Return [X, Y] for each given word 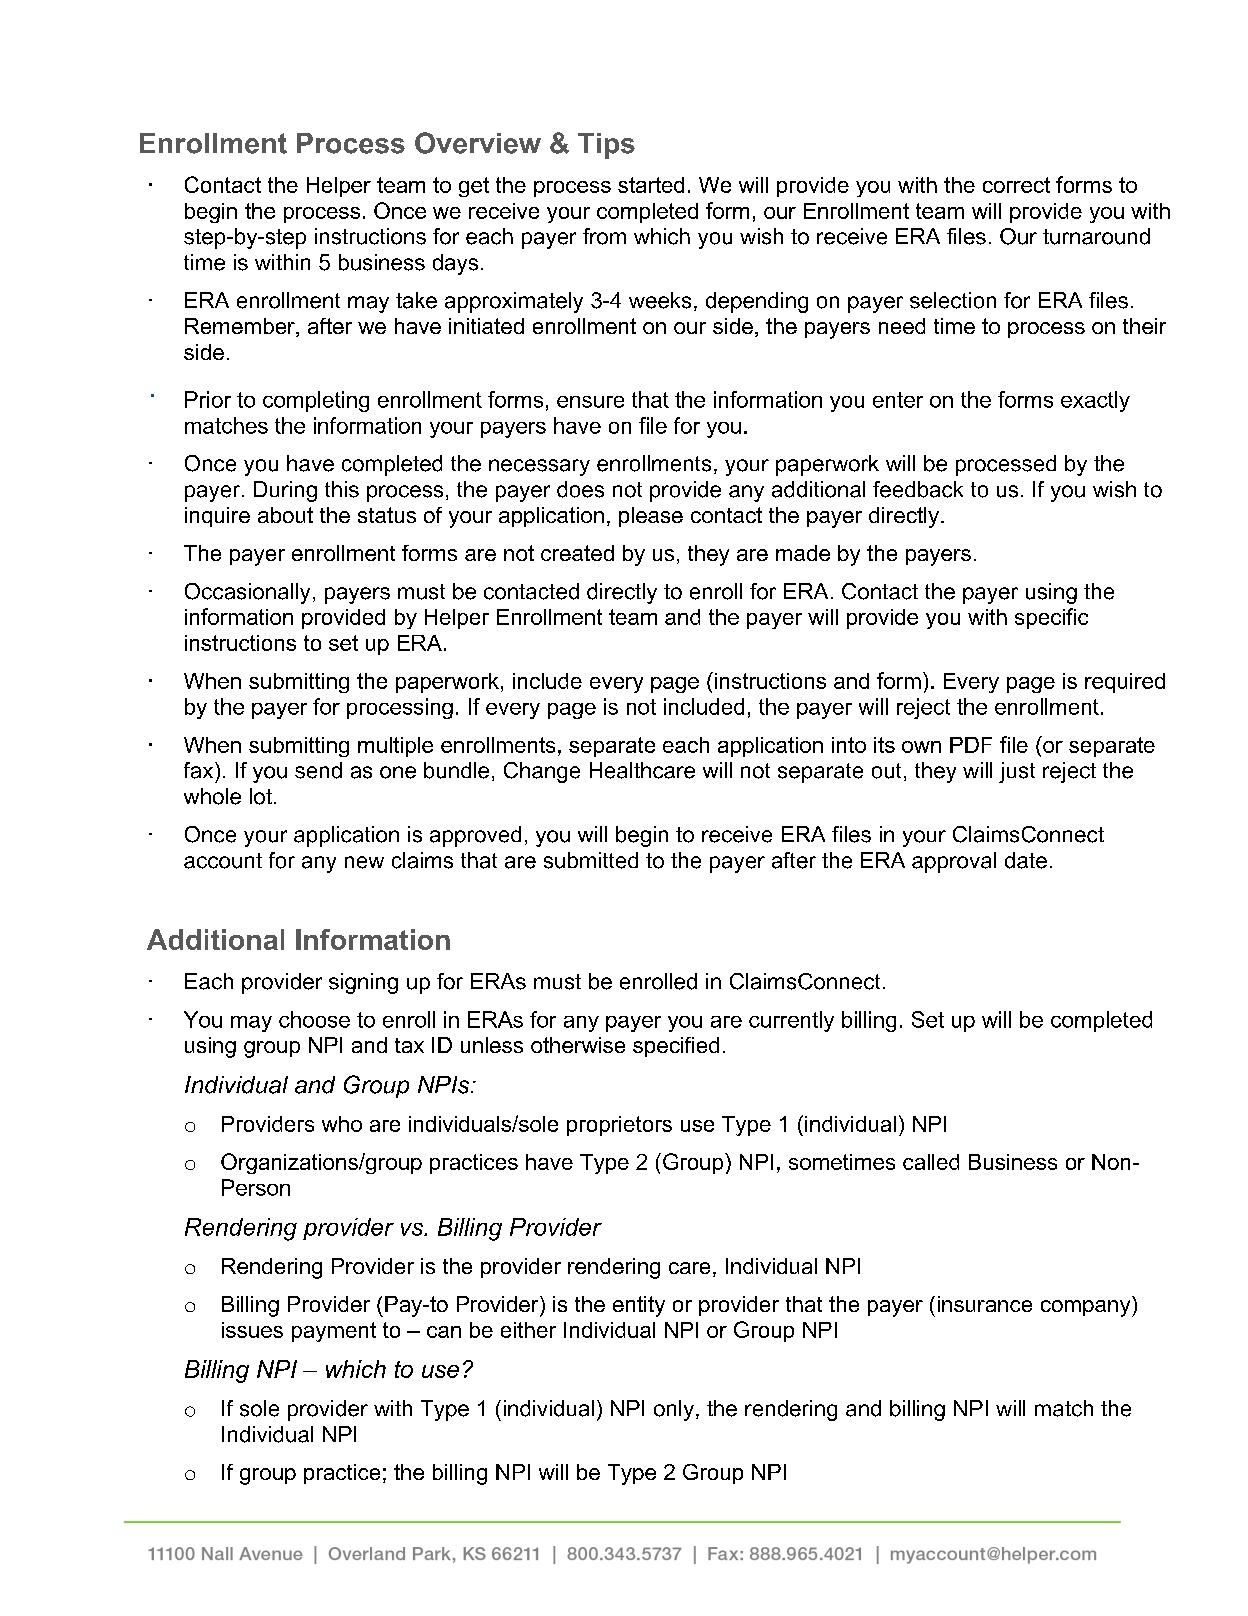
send [318, 770]
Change [542, 772]
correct [1016, 185]
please [651, 517]
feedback [918, 489]
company [1087, 1308]
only [674, 1410]
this [342, 489]
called [931, 1162]
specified [676, 1047]
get [474, 187]
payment [334, 1332]
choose [314, 1019]
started [651, 185]
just [1017, 772]
